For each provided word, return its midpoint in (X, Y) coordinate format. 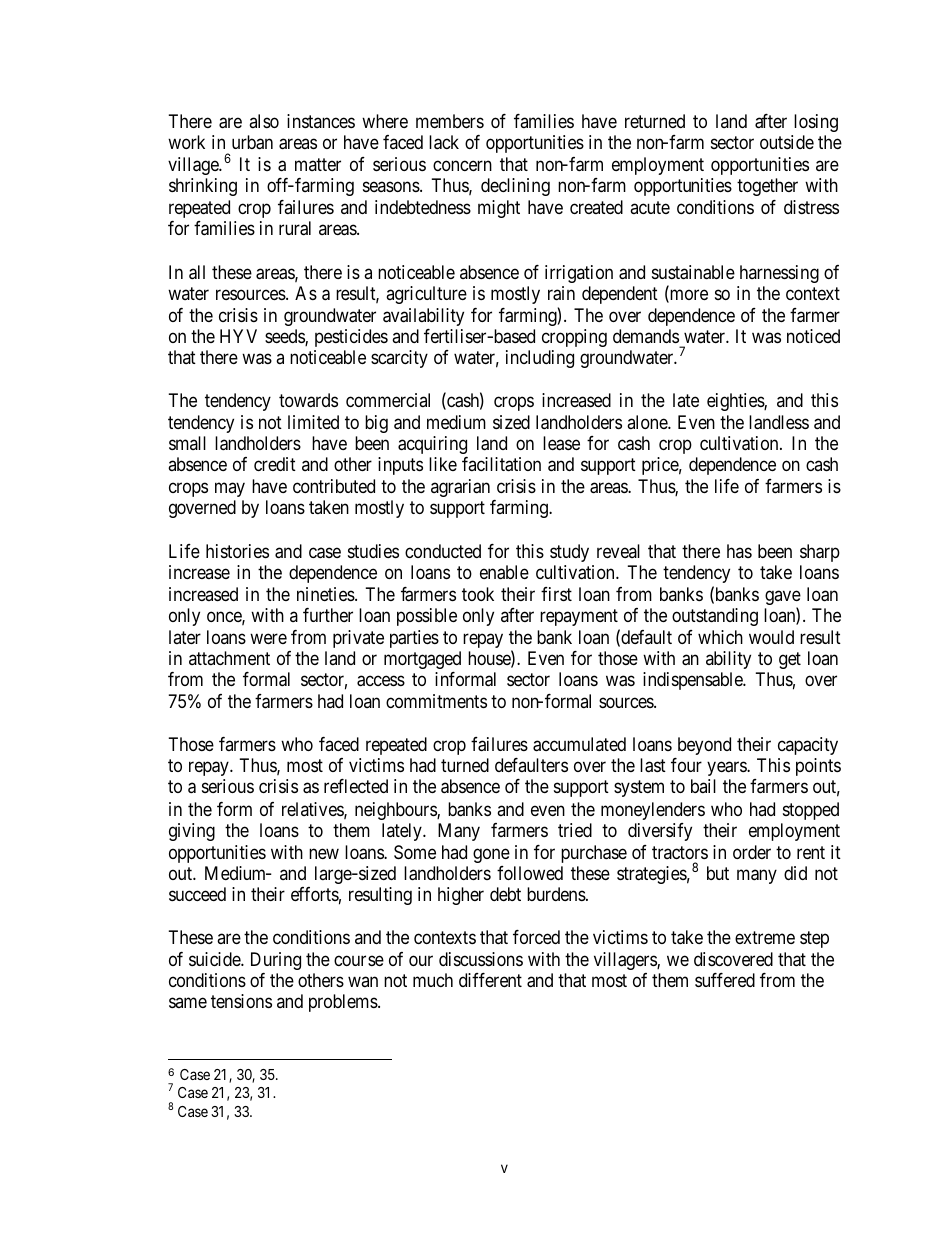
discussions (481, 959)
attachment (229, 658)
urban (252, 142)
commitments (436, 701)
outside (787, 142)
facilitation (501, 464)
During (276, 961)
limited (313, 422)
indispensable (693, 681)
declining (515, 187)
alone (648, 422)
